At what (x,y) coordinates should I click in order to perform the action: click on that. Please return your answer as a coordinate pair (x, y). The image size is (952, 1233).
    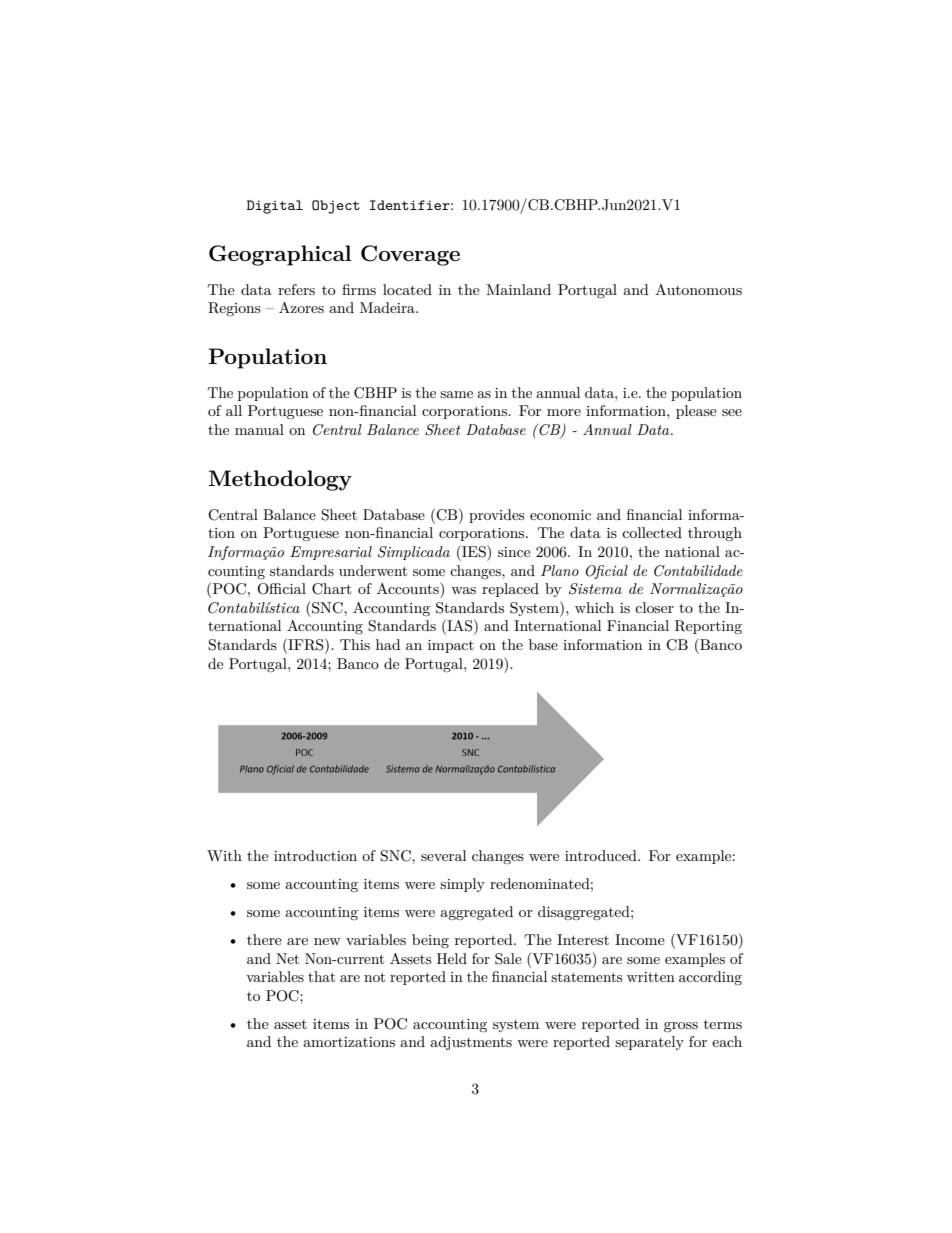
    Looking at the image, I should click on (321, 976).
